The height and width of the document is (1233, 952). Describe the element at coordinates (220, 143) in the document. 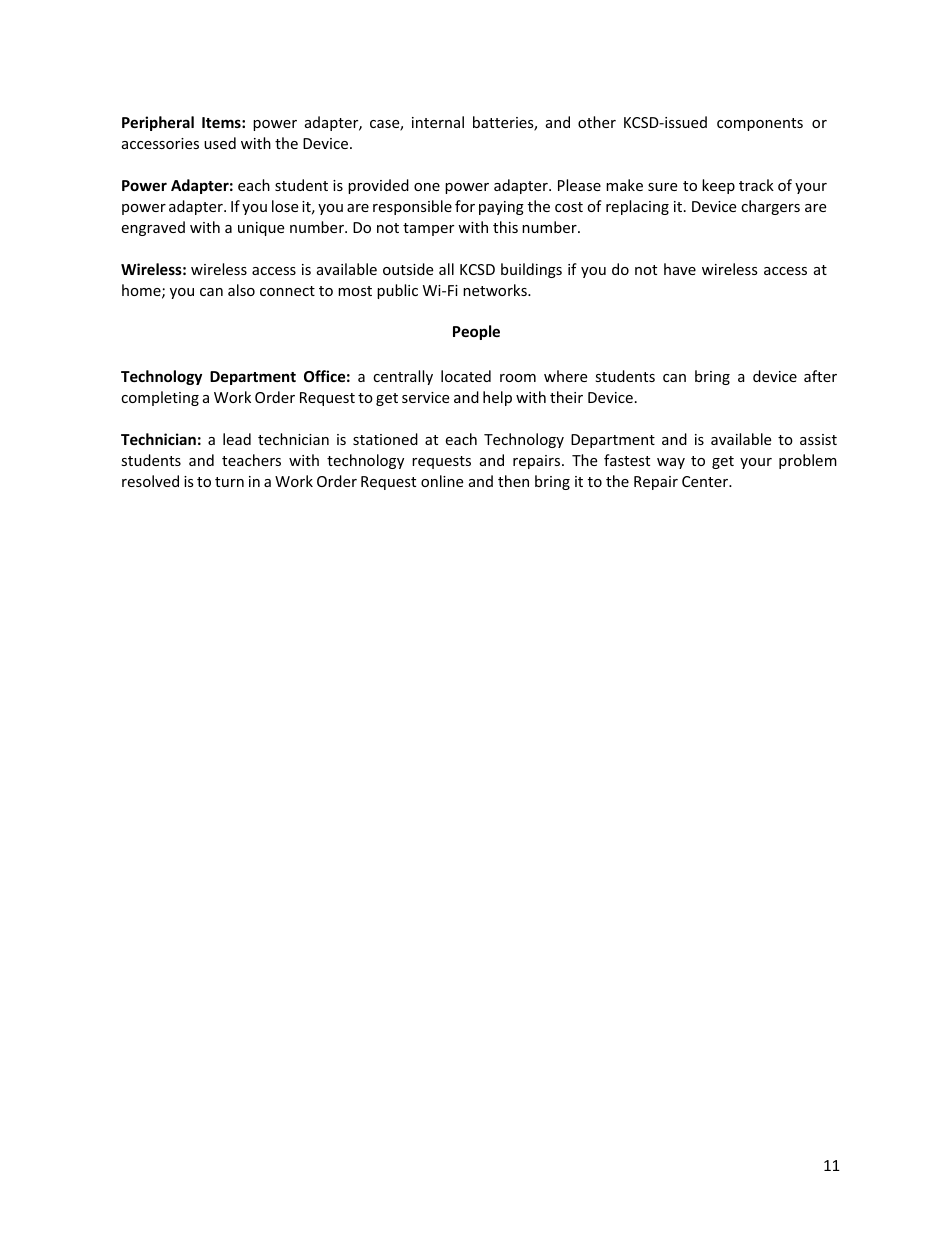

I see `used` at that location.
